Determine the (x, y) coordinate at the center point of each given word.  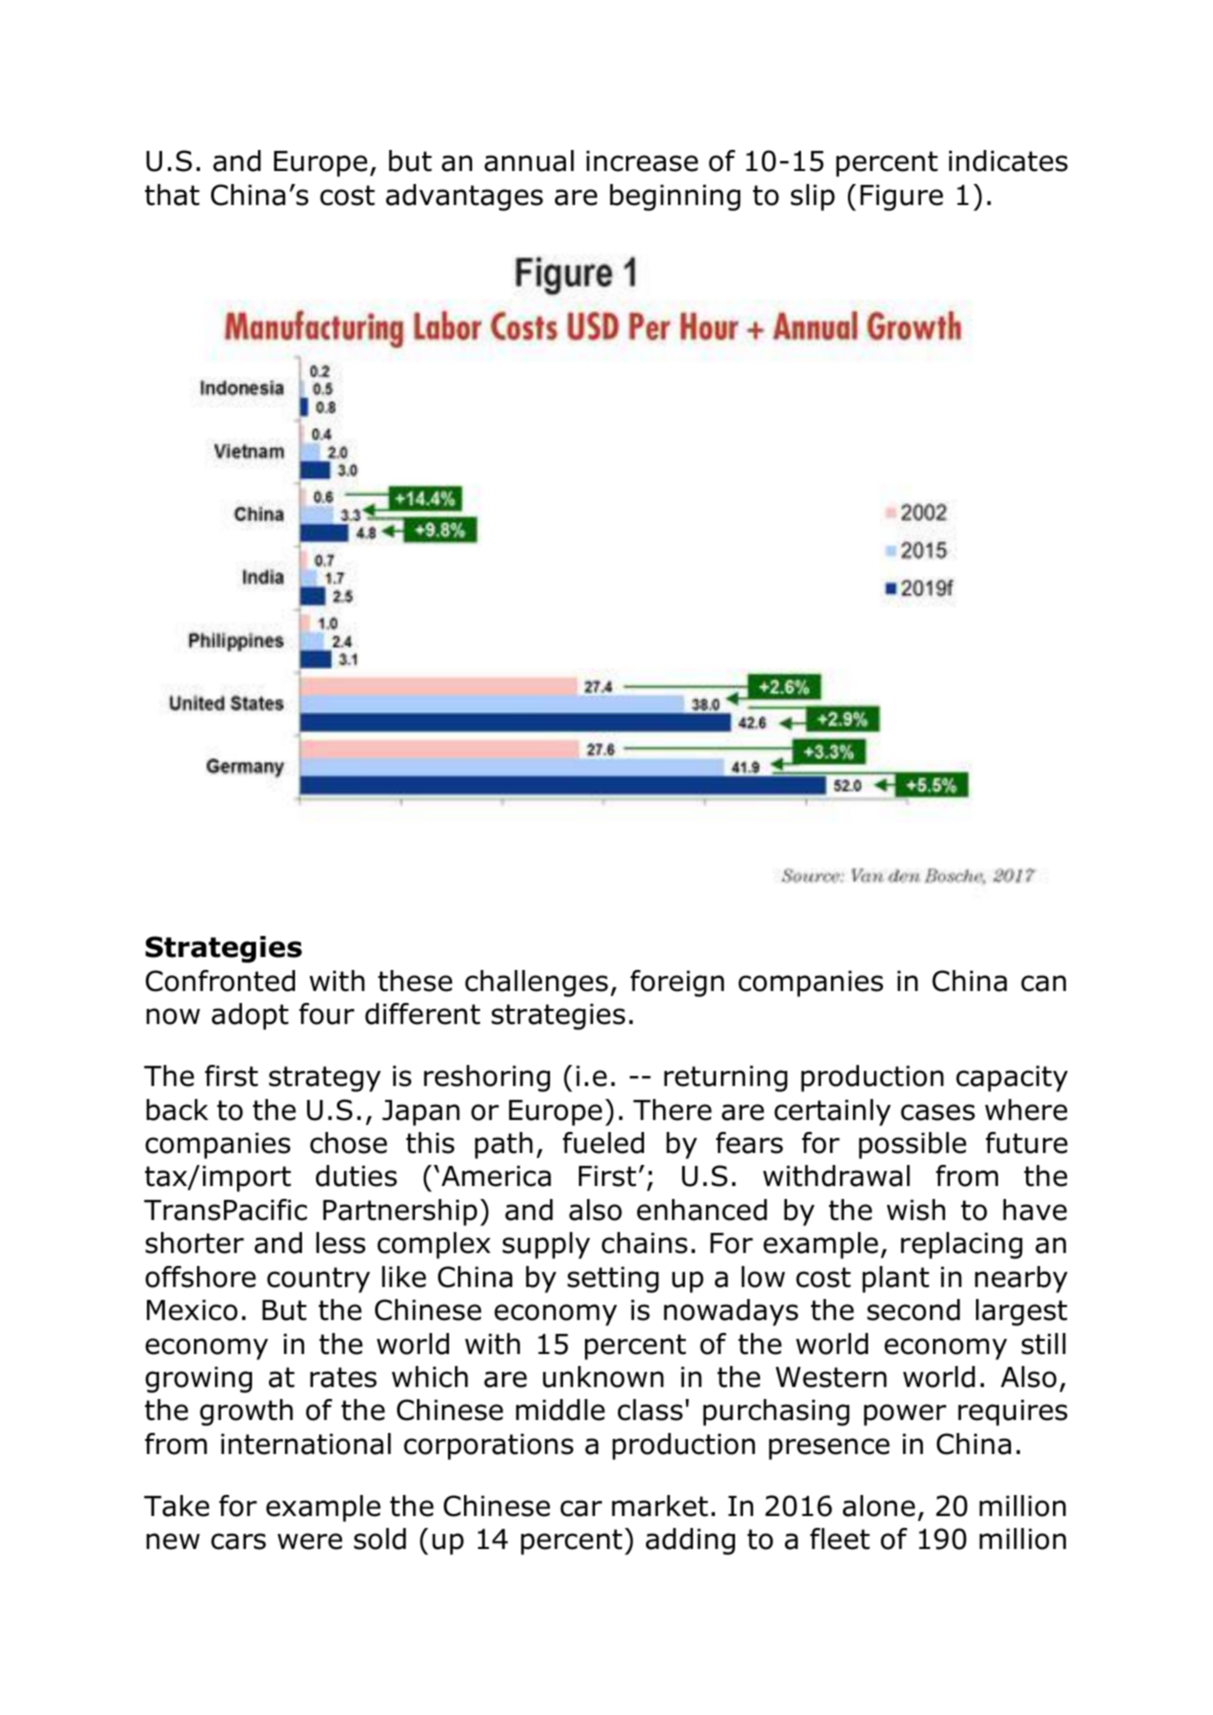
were (309, 1541)
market (660, 1506)
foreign (677, 983)
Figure (901, 197)
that (172, 195)
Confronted (220, 981)
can (1043, 983)
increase (642, 161)
